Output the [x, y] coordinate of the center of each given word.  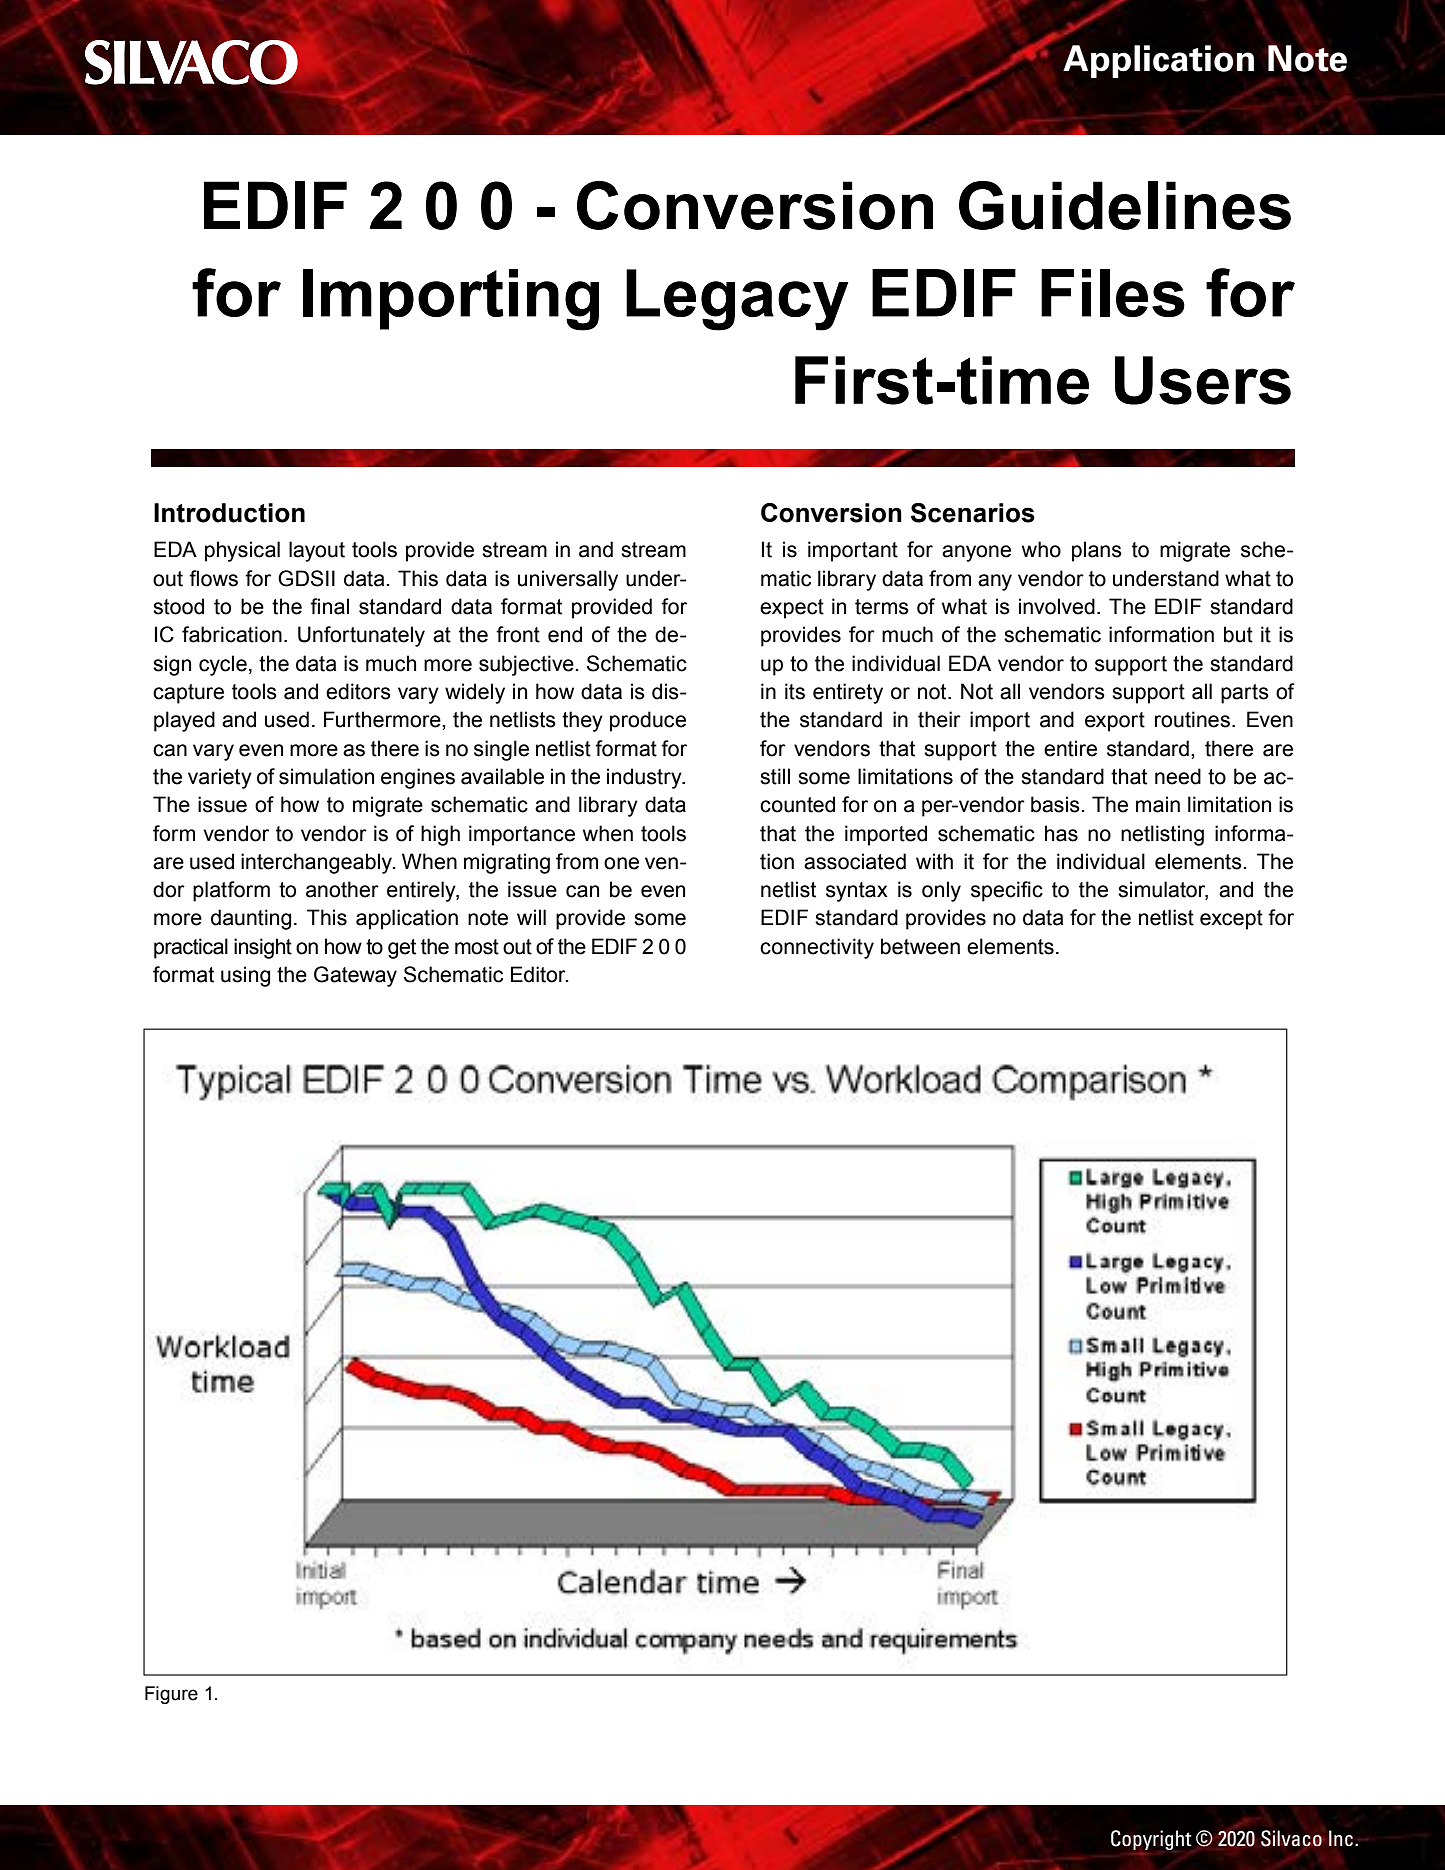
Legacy [737, 300]
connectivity [817, 948]
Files [1113, 293]
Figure [171, 1695]
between [920, 946]
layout [317, 551]
